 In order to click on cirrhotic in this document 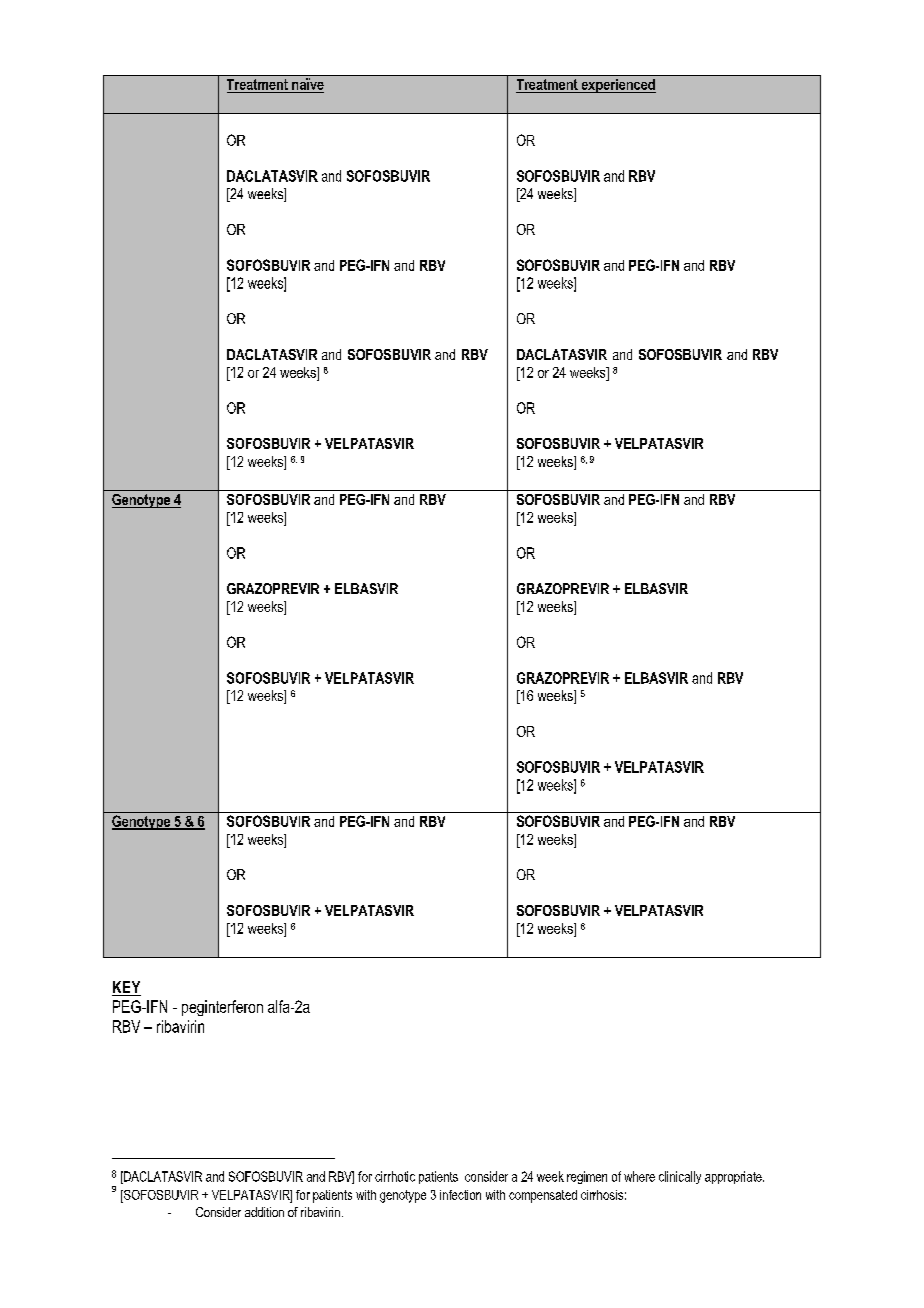, I will do `click(395, 1176)`.
